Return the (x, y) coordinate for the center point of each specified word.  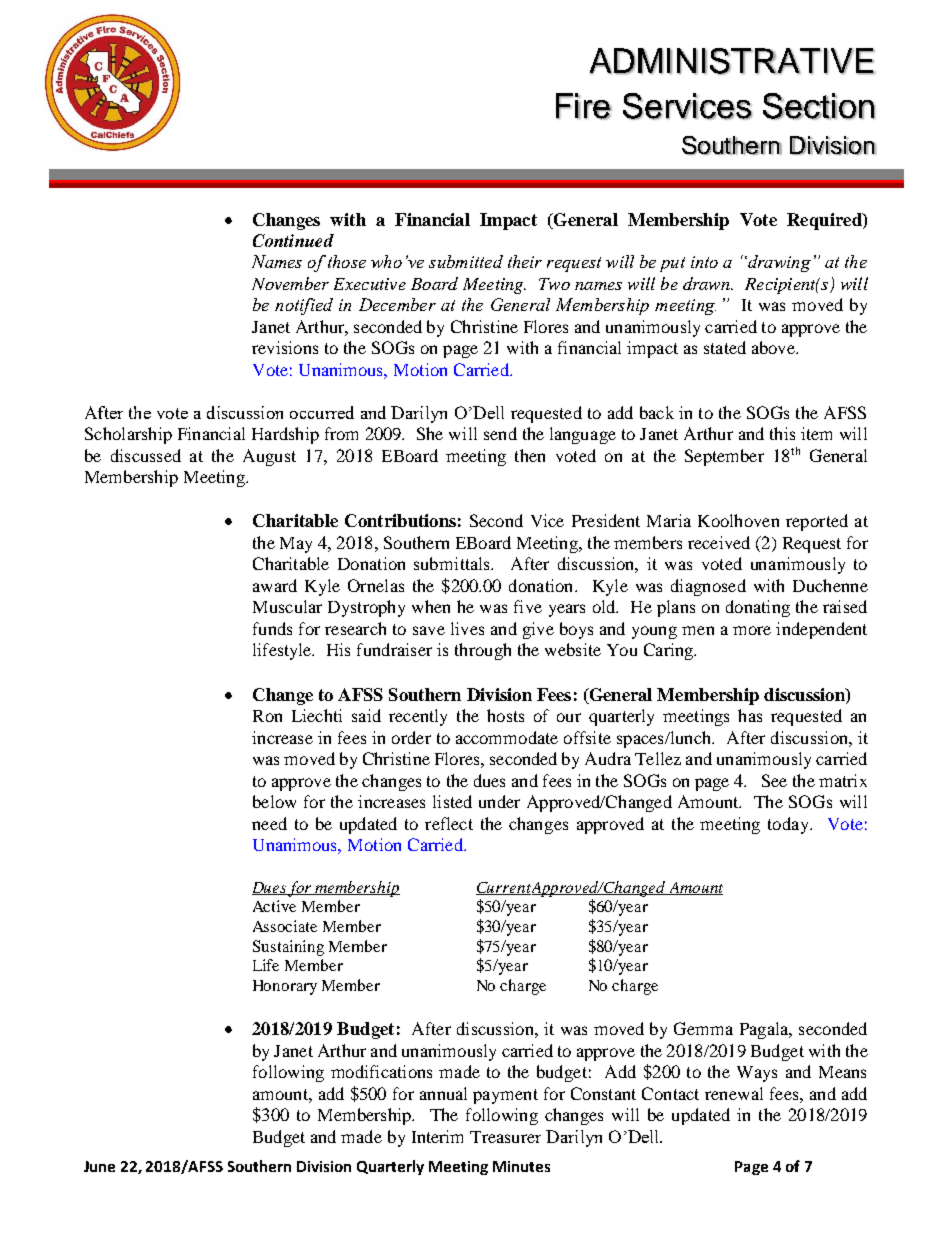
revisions (285, 347)
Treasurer (505, 1137)
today (789, 825)
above (775, 347)
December (397, 304)
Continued (293, 240)
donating (758, 608)
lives (467, 628)
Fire (584, 106)
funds (272, 628)
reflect (449, 823)
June (99, 1166)
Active (274, 906)
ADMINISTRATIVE (732, 61)
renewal (734, 1093)
